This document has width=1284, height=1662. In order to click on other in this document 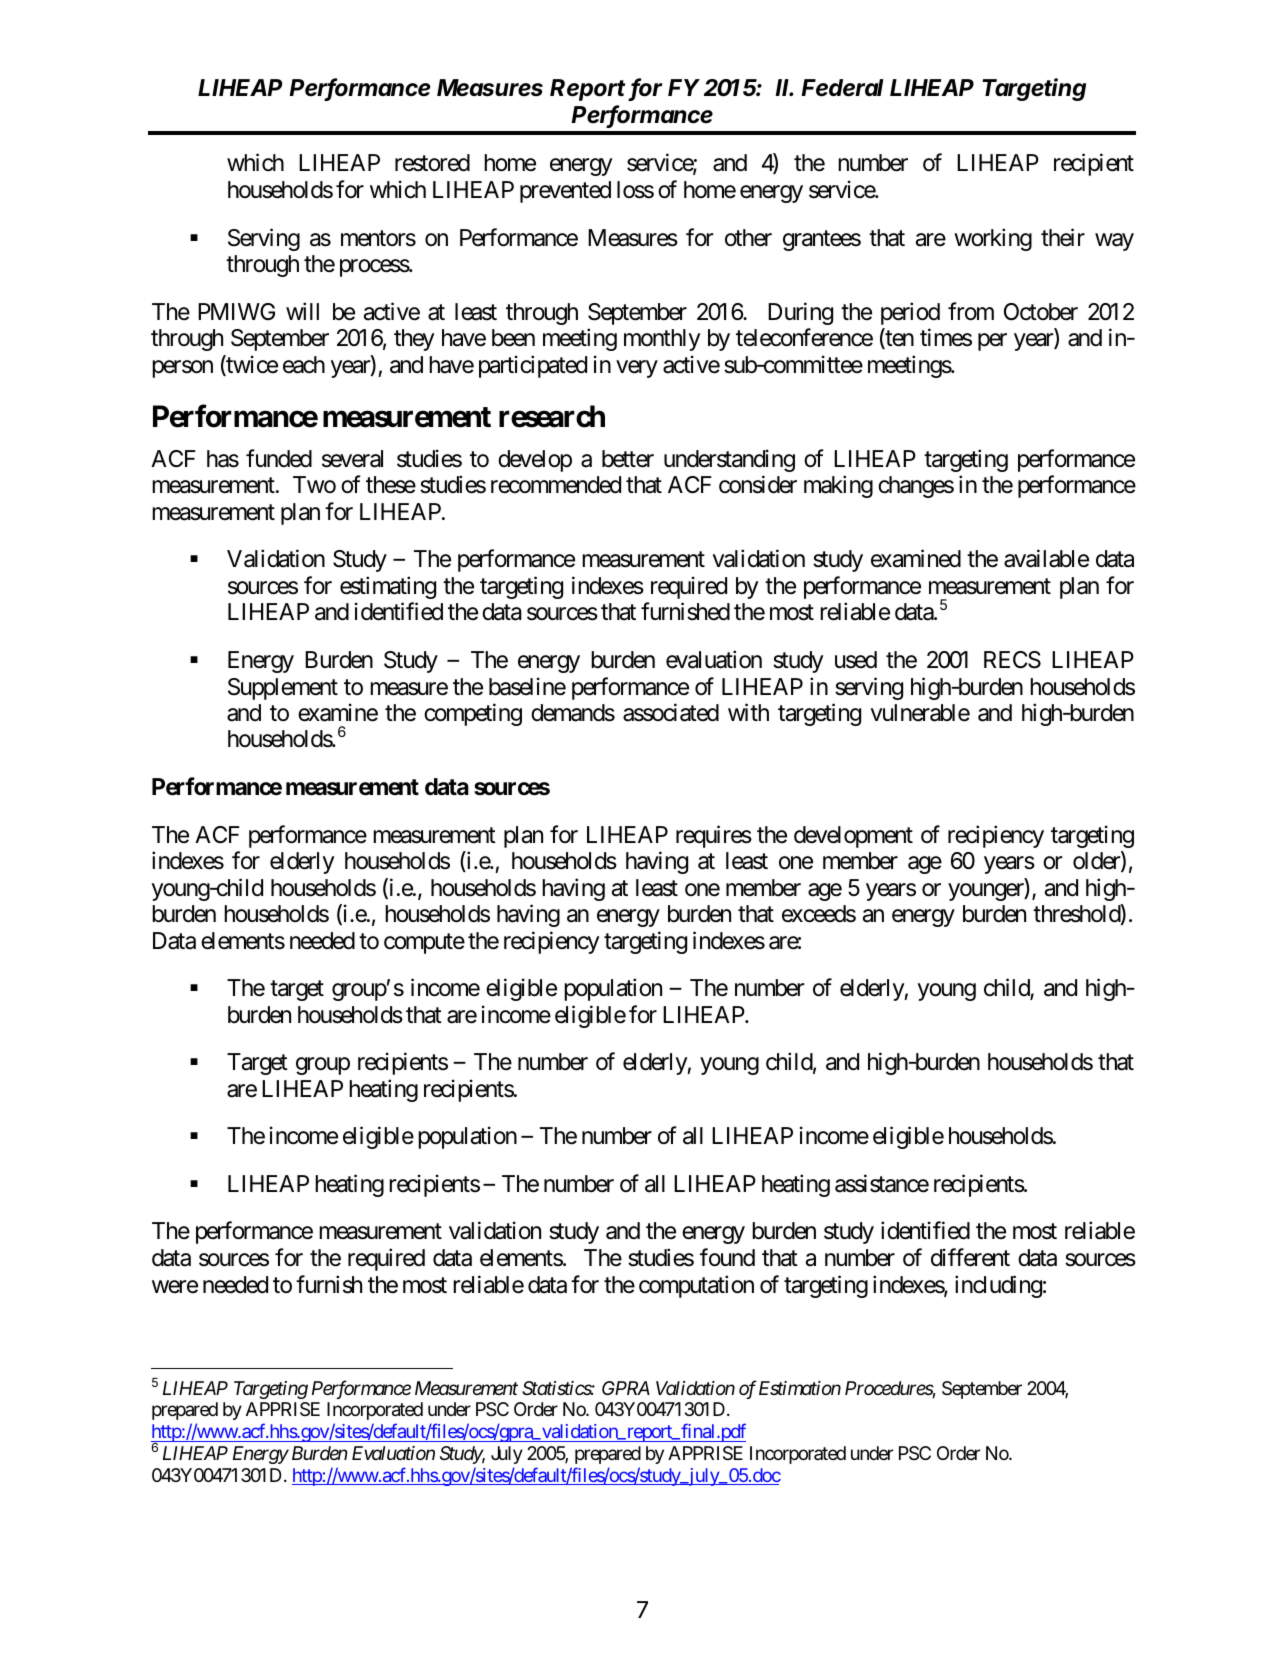, I will do `click(748, 238)`.
